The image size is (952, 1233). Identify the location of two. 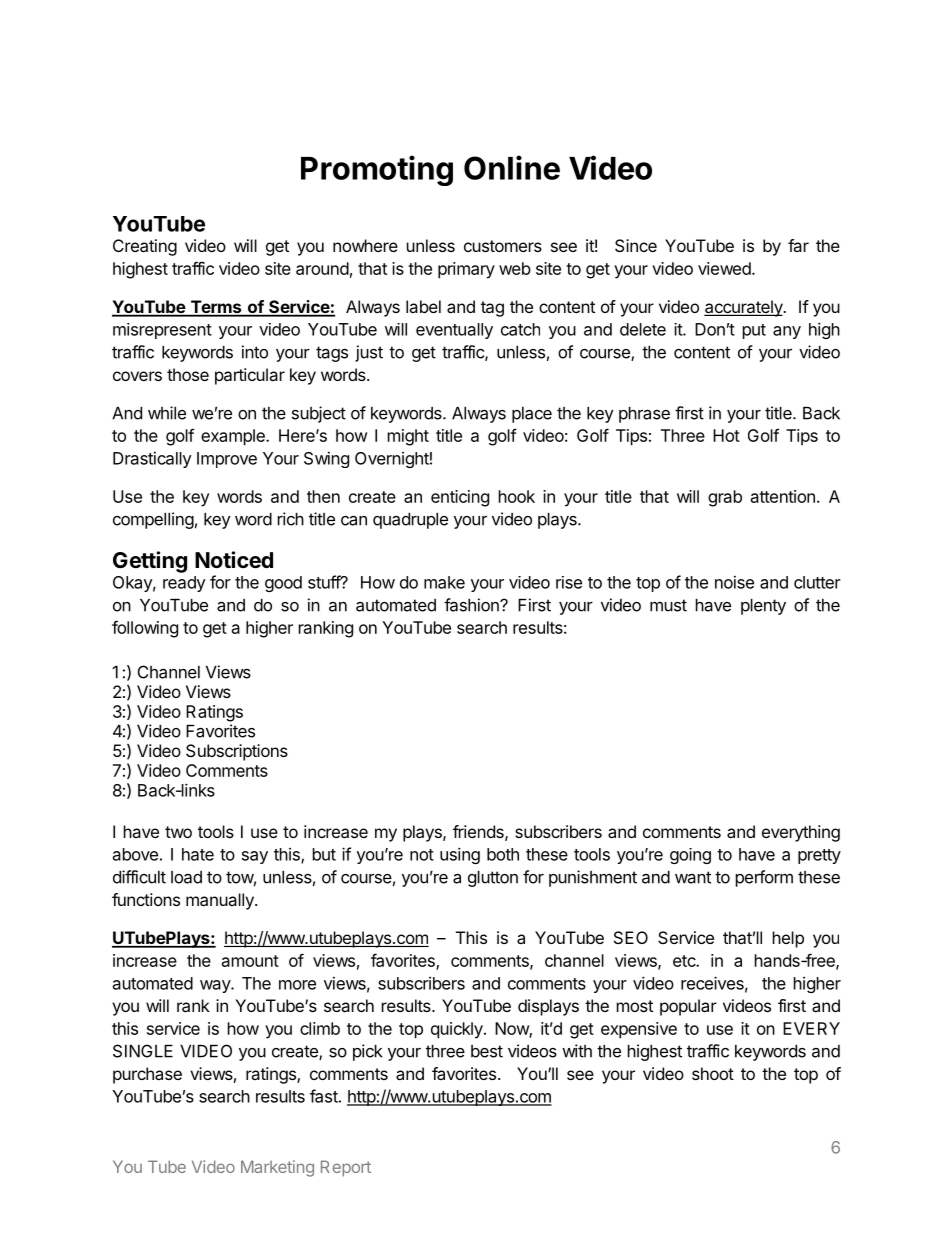
(178, 832).
